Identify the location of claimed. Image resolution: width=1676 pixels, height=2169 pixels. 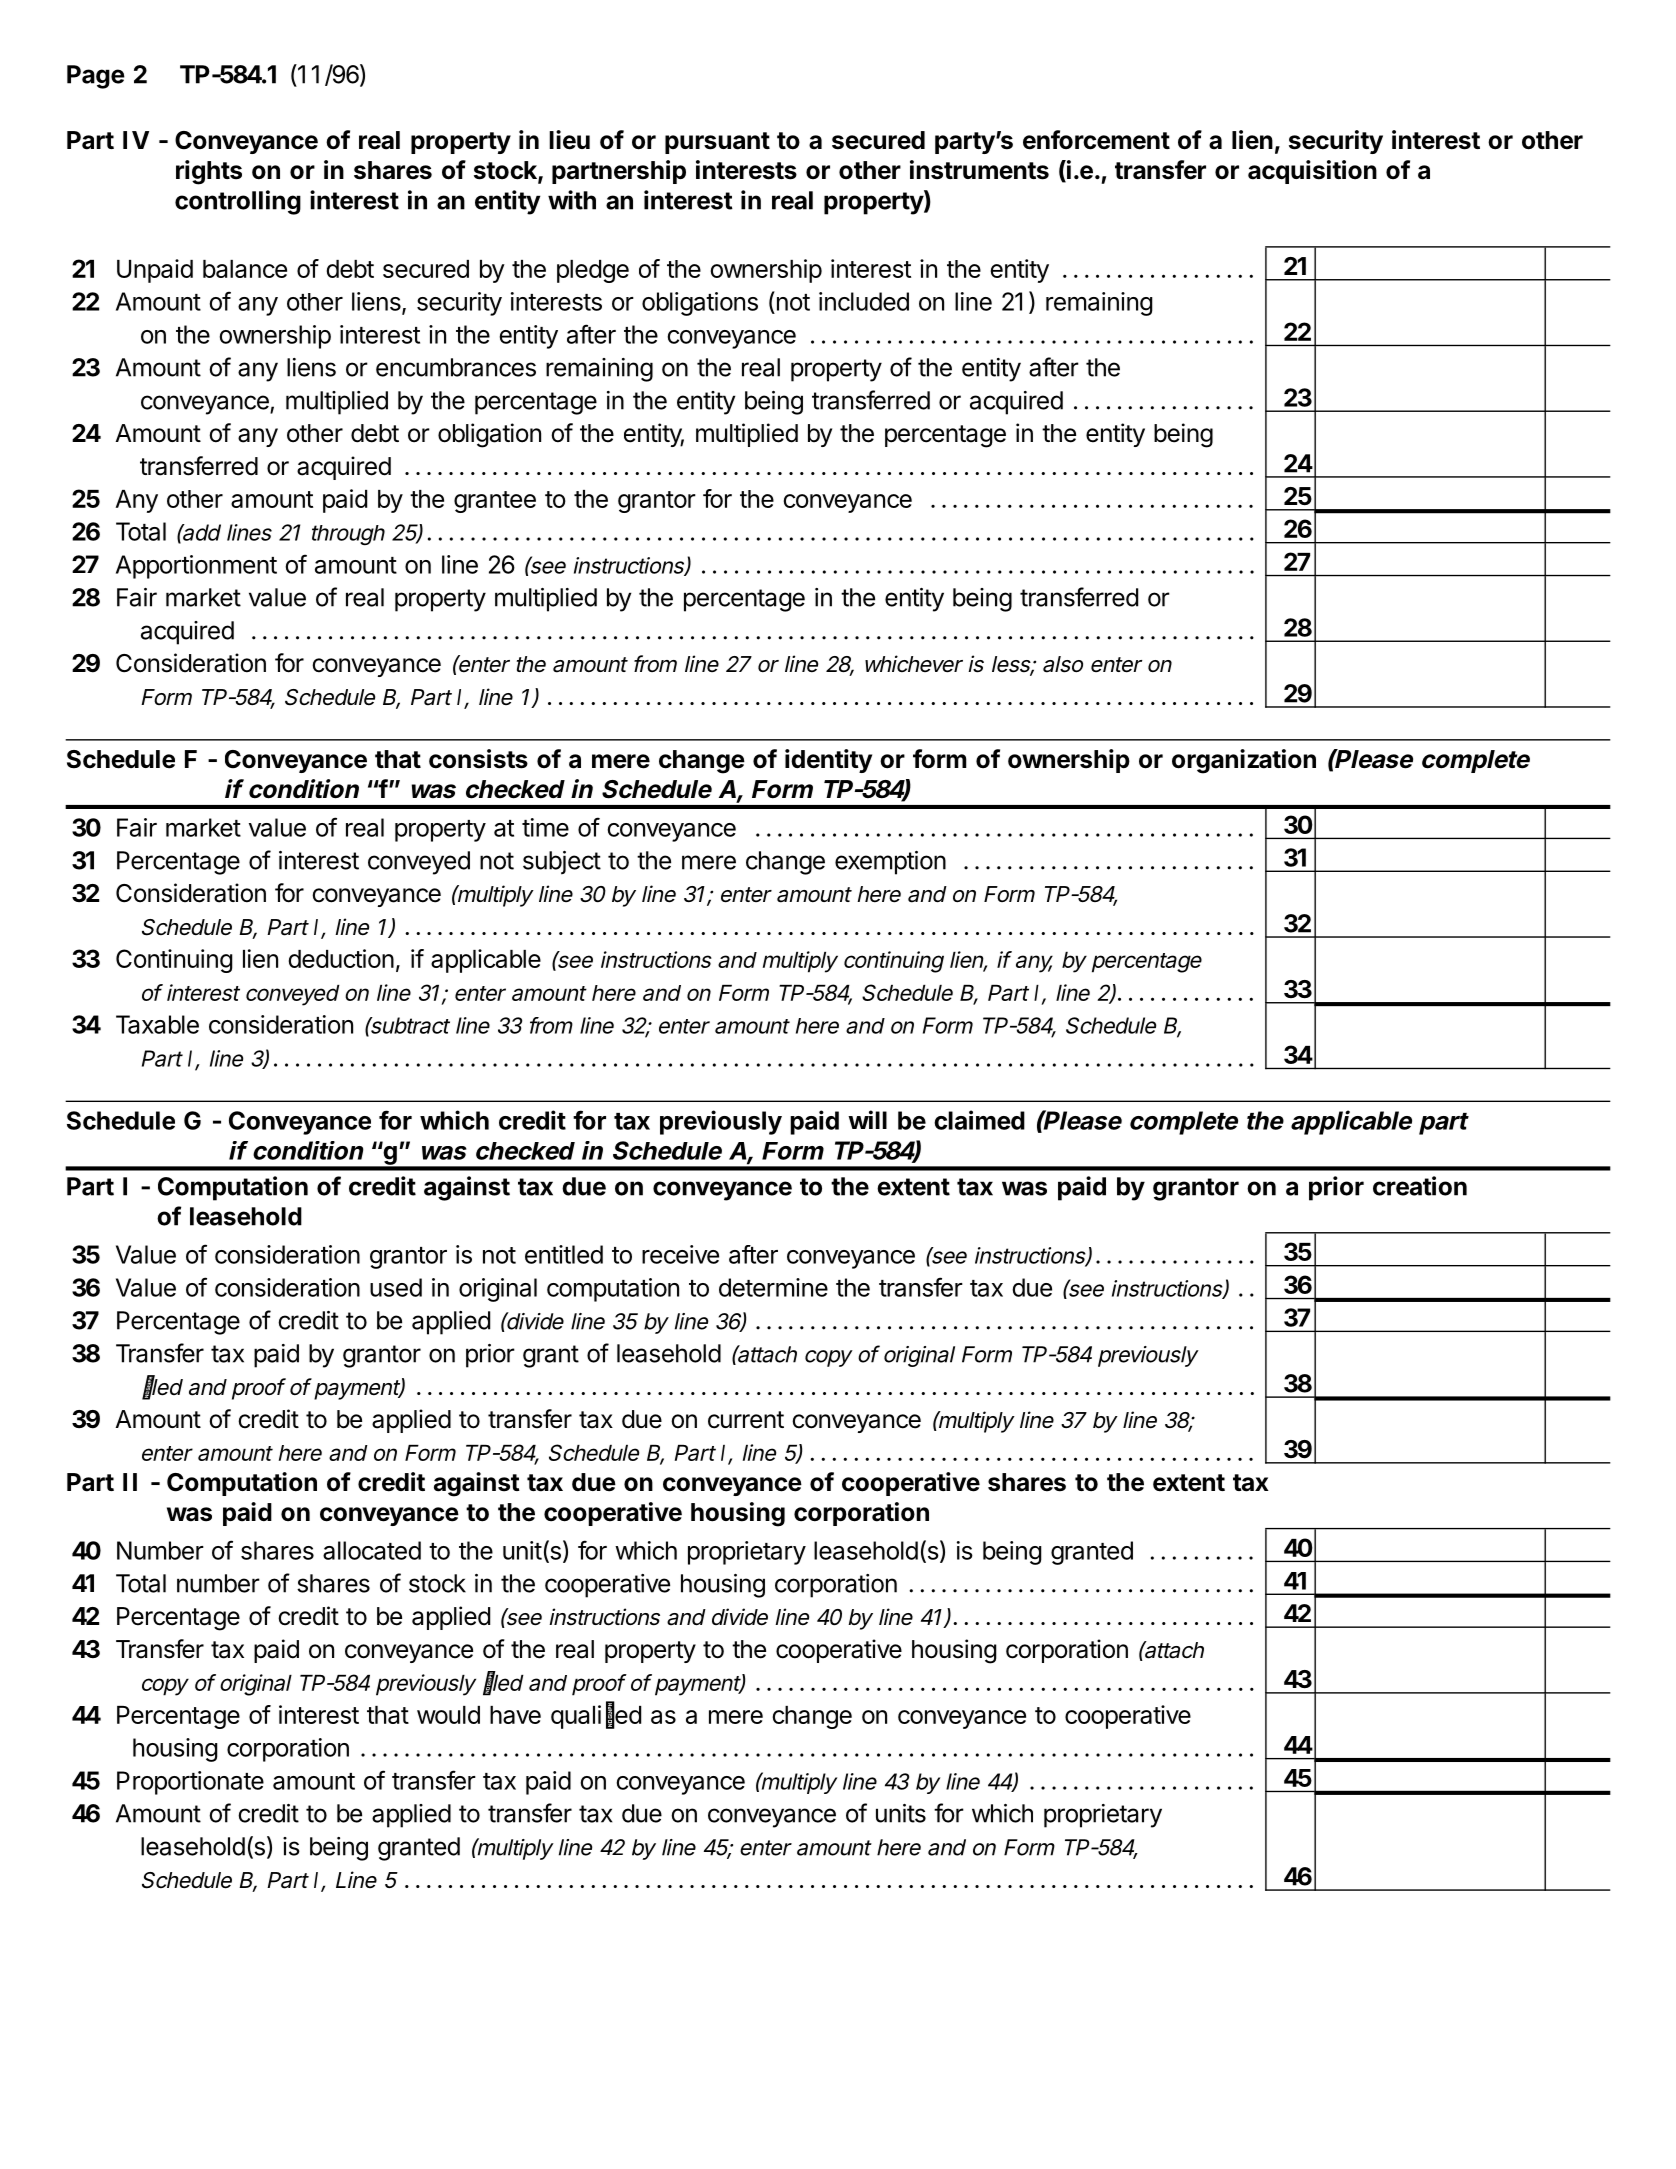
(979, 1120).
